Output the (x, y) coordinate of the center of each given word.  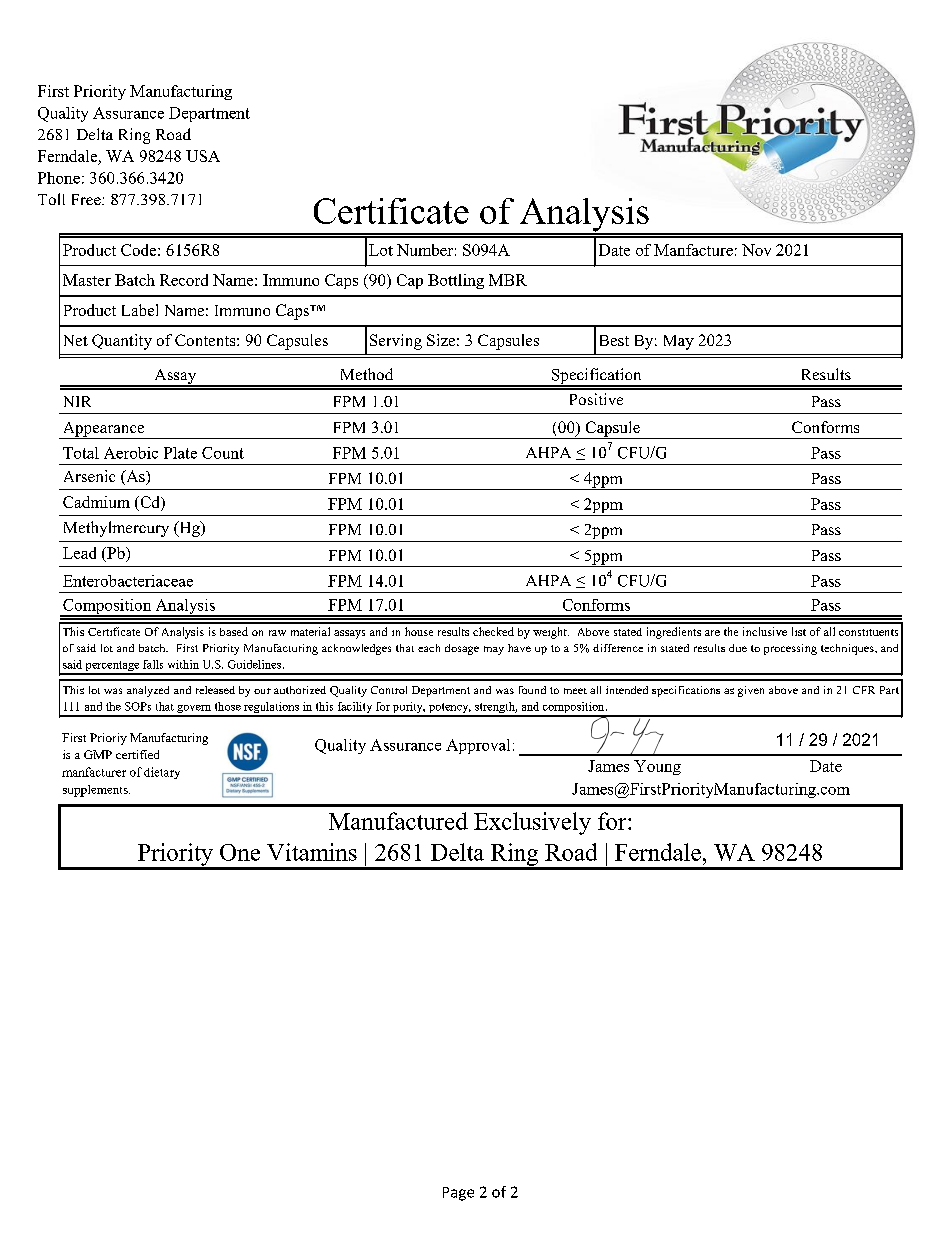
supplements (96, 791)
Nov (756, 250)
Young (657, 767)
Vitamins (312, 852)
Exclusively (532, 823)
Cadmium (96, 502)
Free (87, 199)
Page (458, 1194)
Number (425, 250)
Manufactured (398, 821)
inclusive (765, 631)
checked (493, 631)
